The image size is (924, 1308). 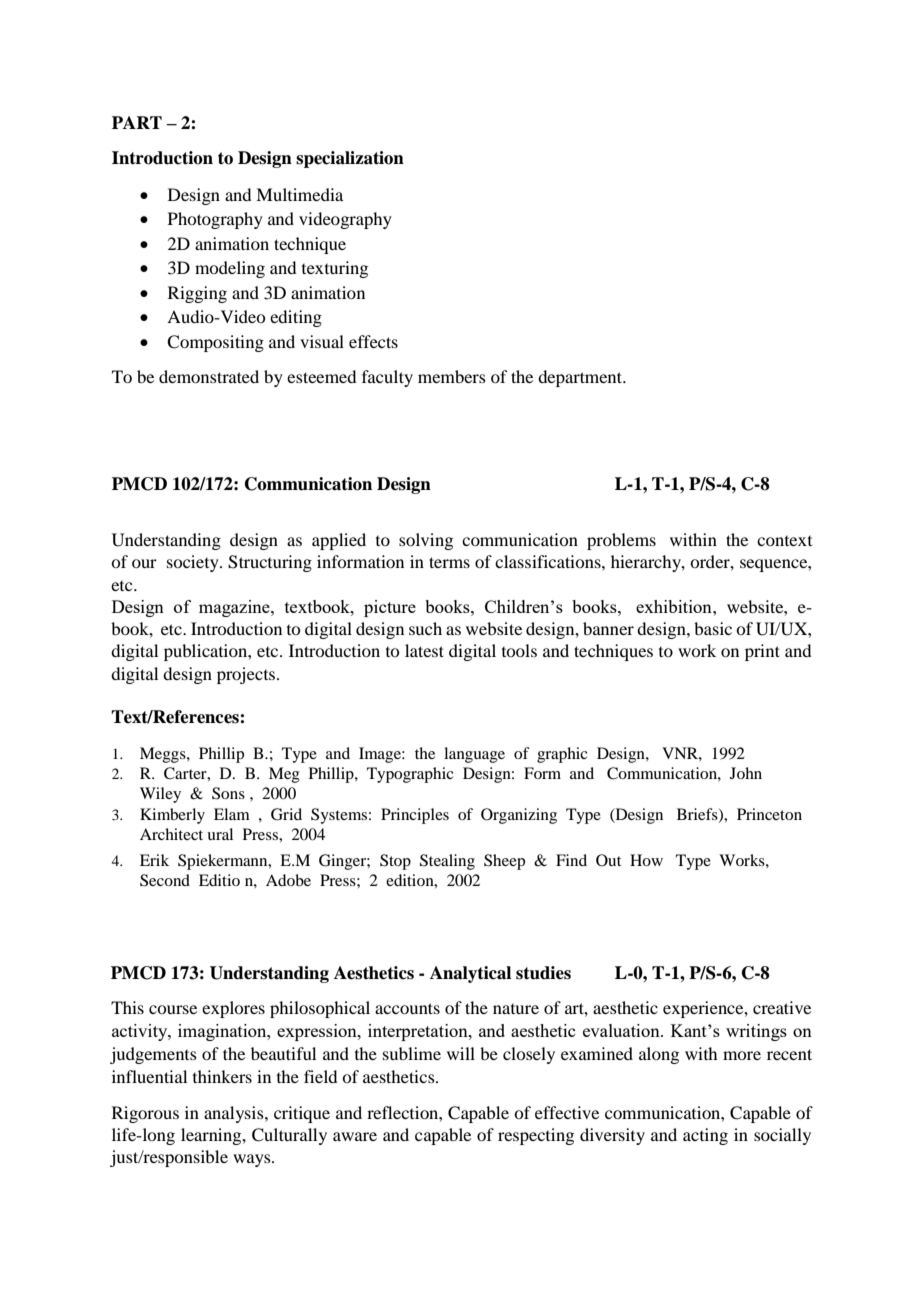 What do you see at coordinates (426, 541) in the screenshot?
I see `solving` at bounding box center [426, 541].
